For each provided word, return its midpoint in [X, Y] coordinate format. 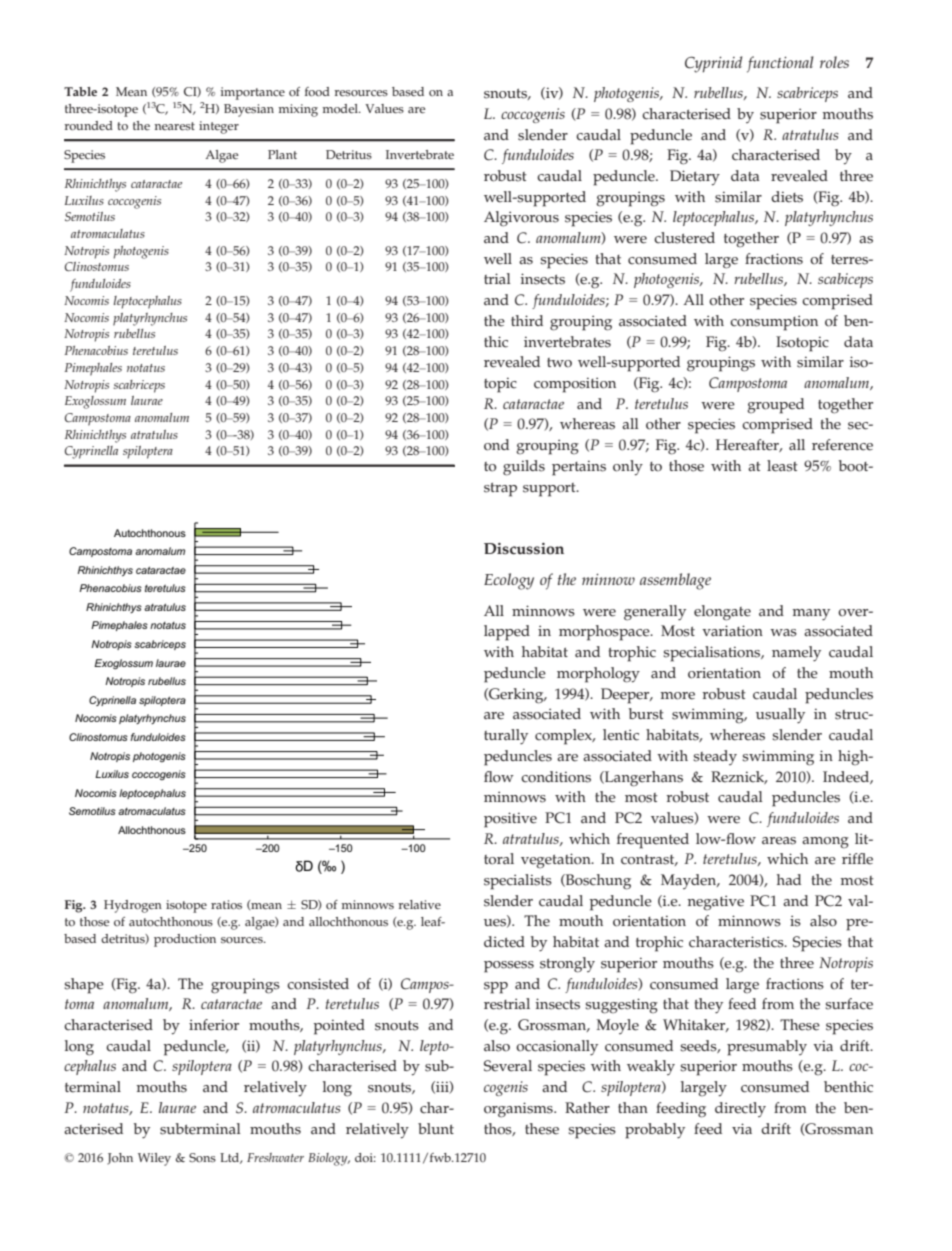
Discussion [524, 549]
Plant [282, 154]
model [341, 109]
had [789, 880]
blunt [436, 1128]
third [527, 320]
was [783, 633]
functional [780, 64]
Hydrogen [133, 906]
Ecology [509, 581]
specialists [518, 882]
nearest [174, 126]
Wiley [154, 1159]
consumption [774, 323]
